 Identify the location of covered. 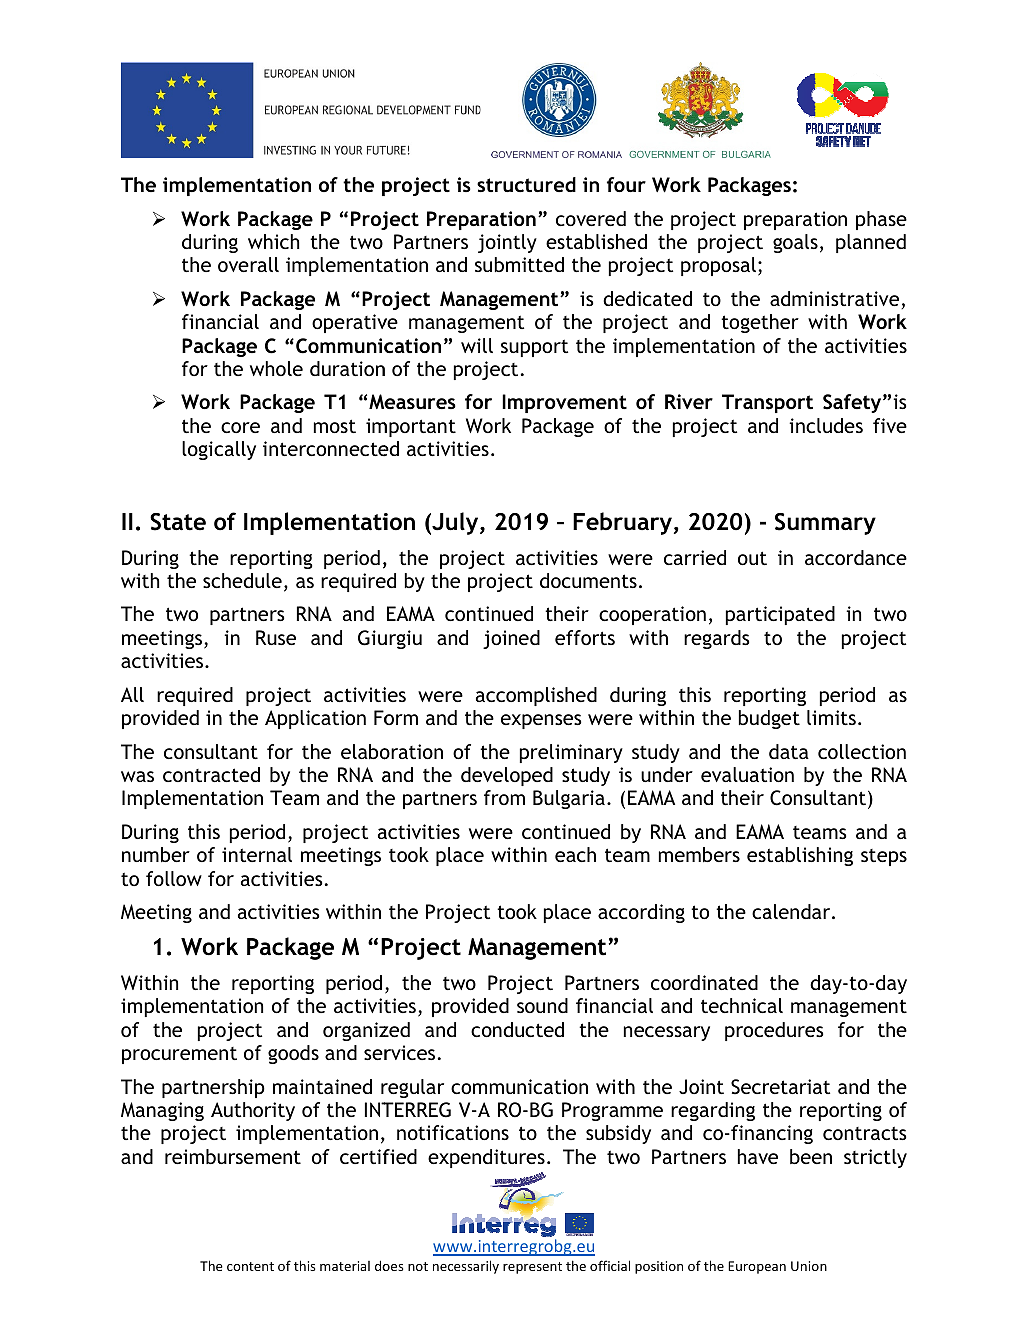
(591, 218).
